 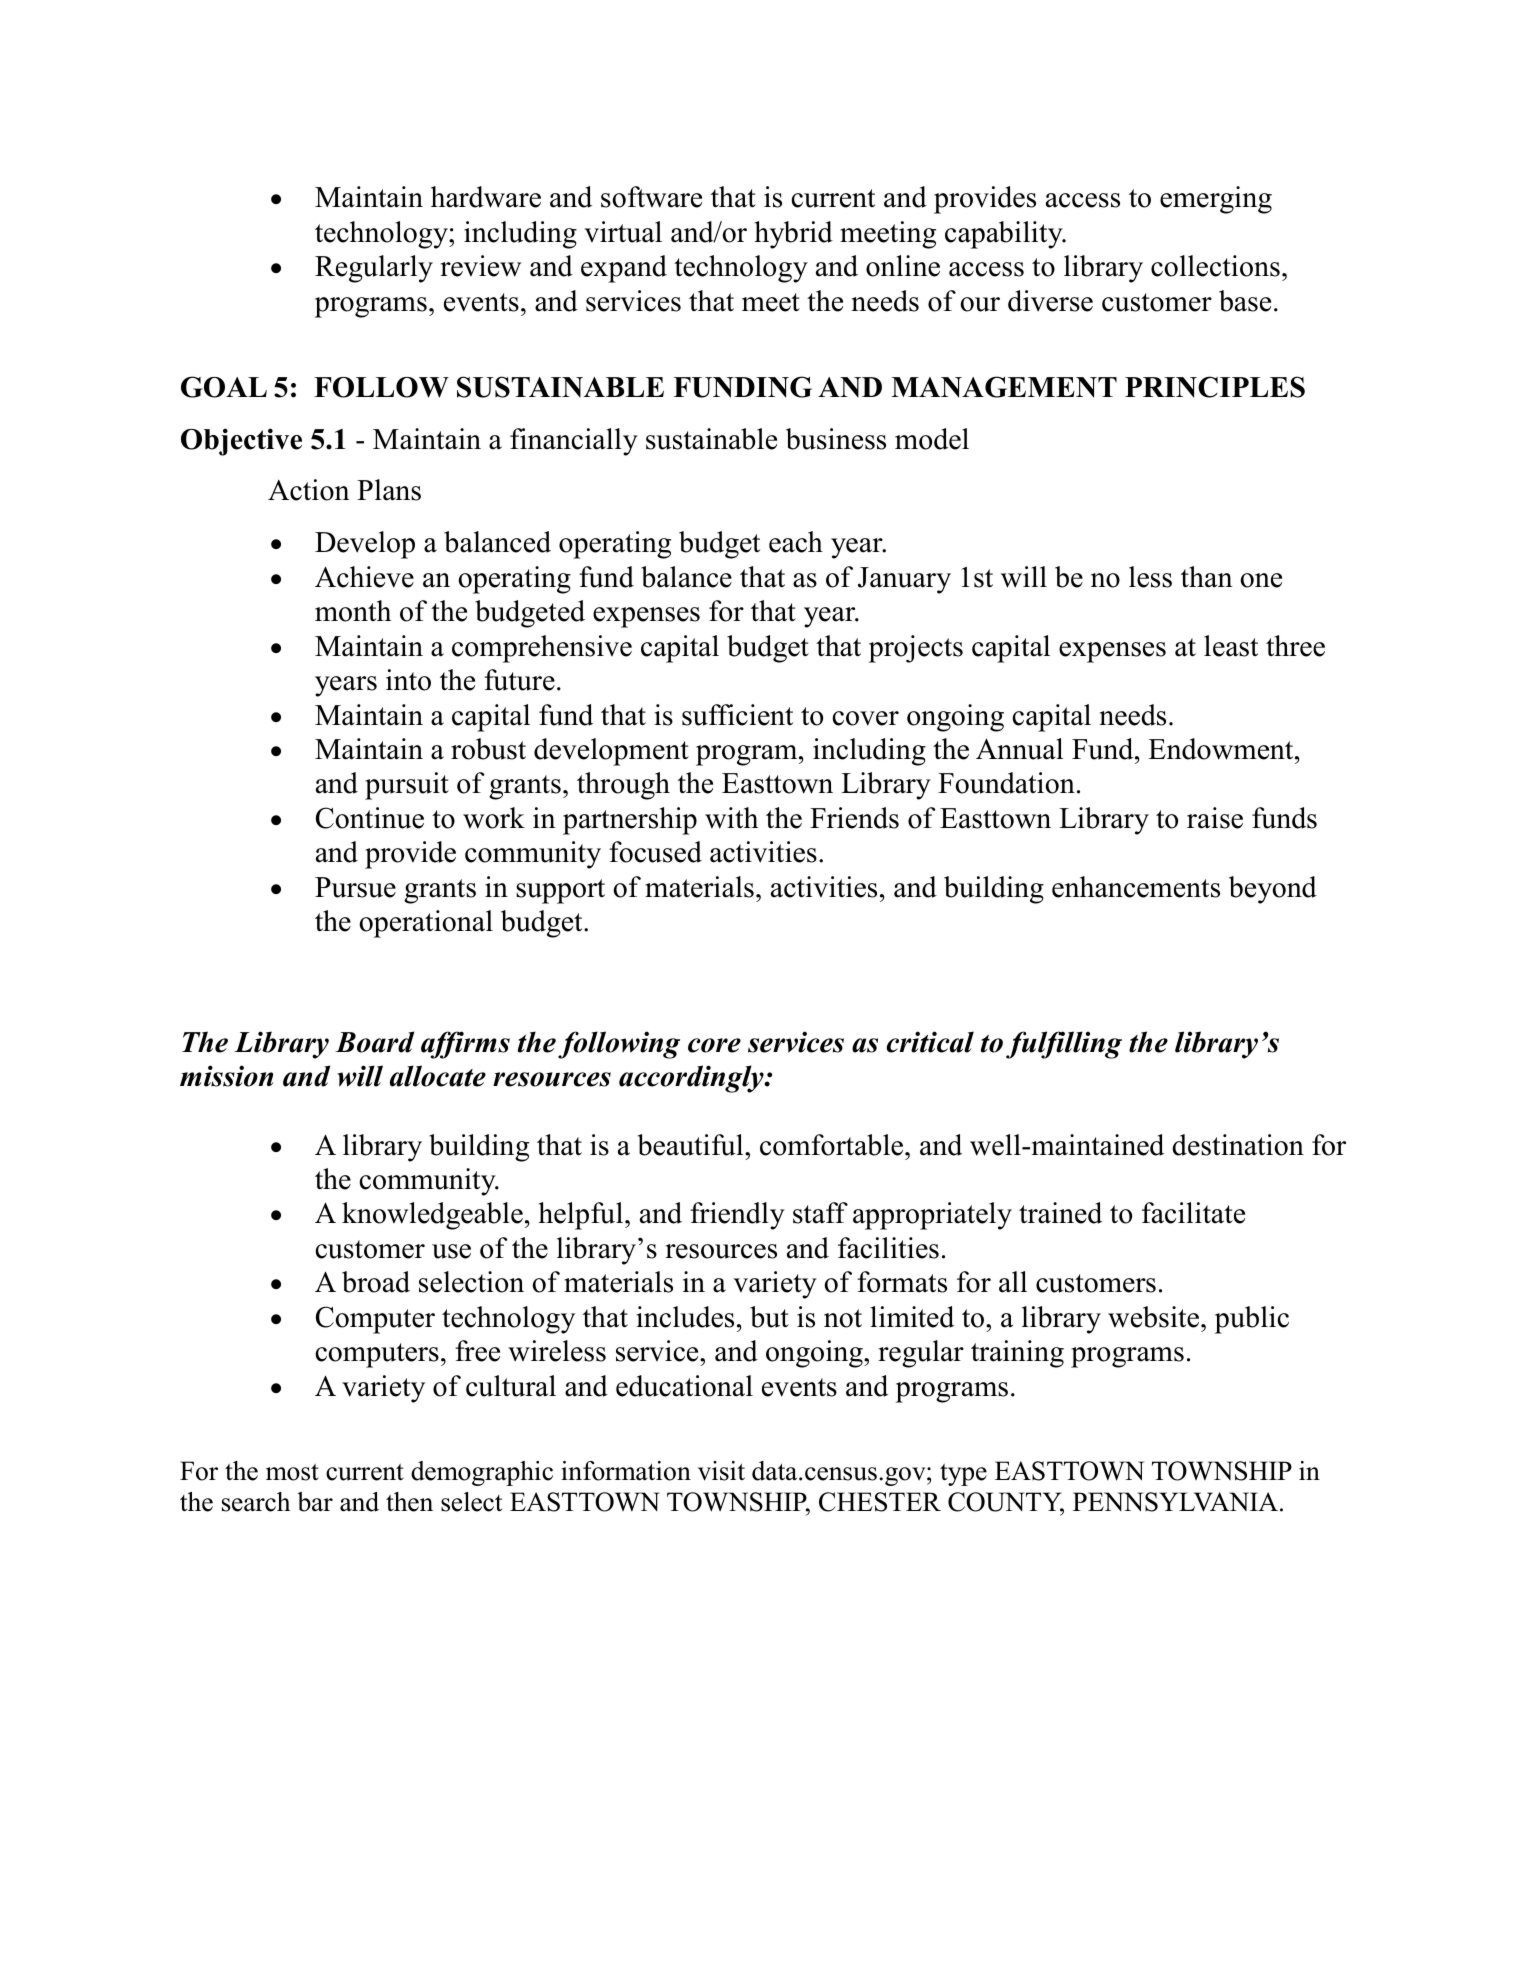 I want to click on hybrid, so click(x=793, y=235).
